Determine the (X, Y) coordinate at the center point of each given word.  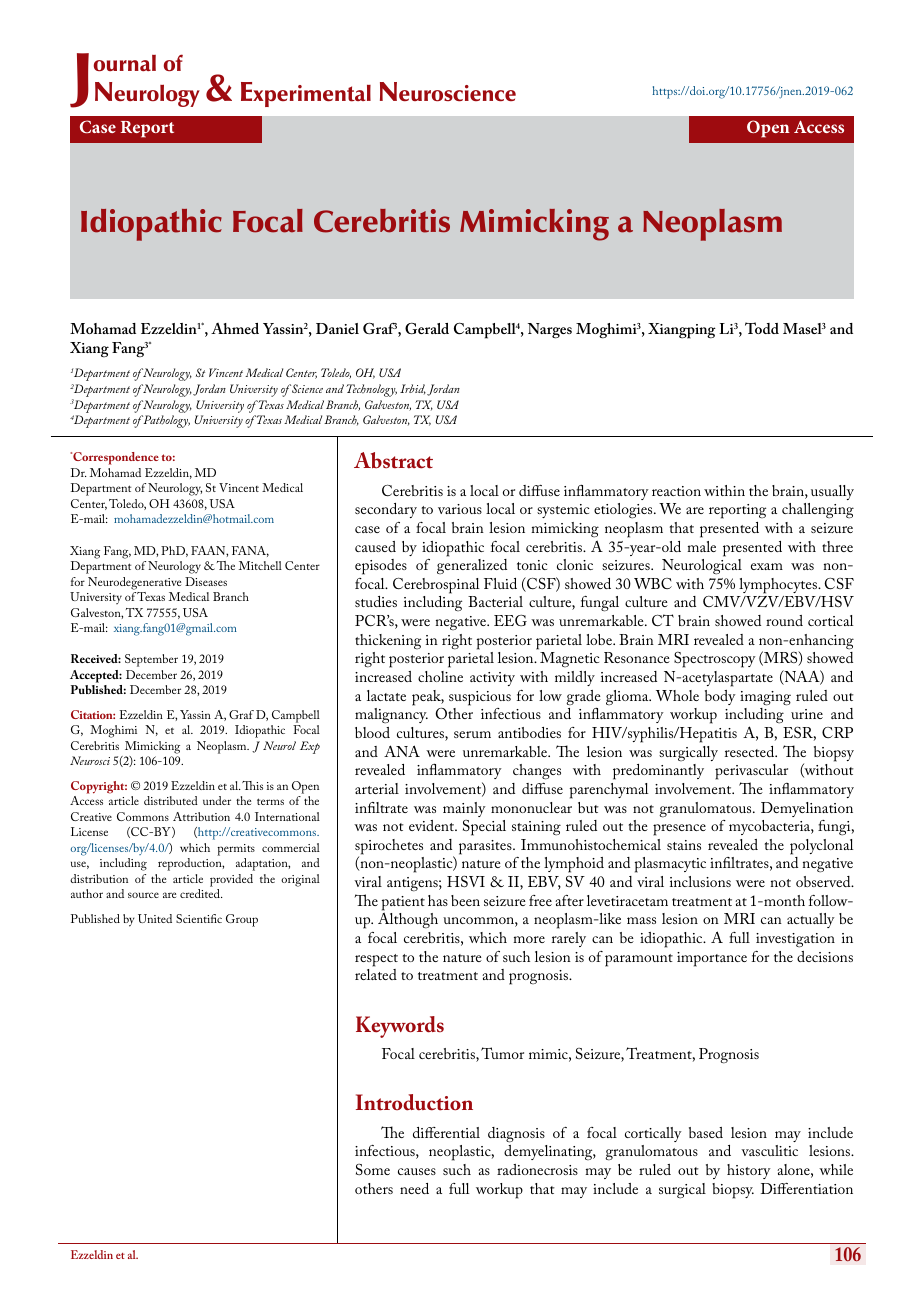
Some (373, 1169)
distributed (171, 800)
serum (472, 734)
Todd (762, 328)
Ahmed (235, 328)
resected (751, 751)
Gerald (427, 329)
